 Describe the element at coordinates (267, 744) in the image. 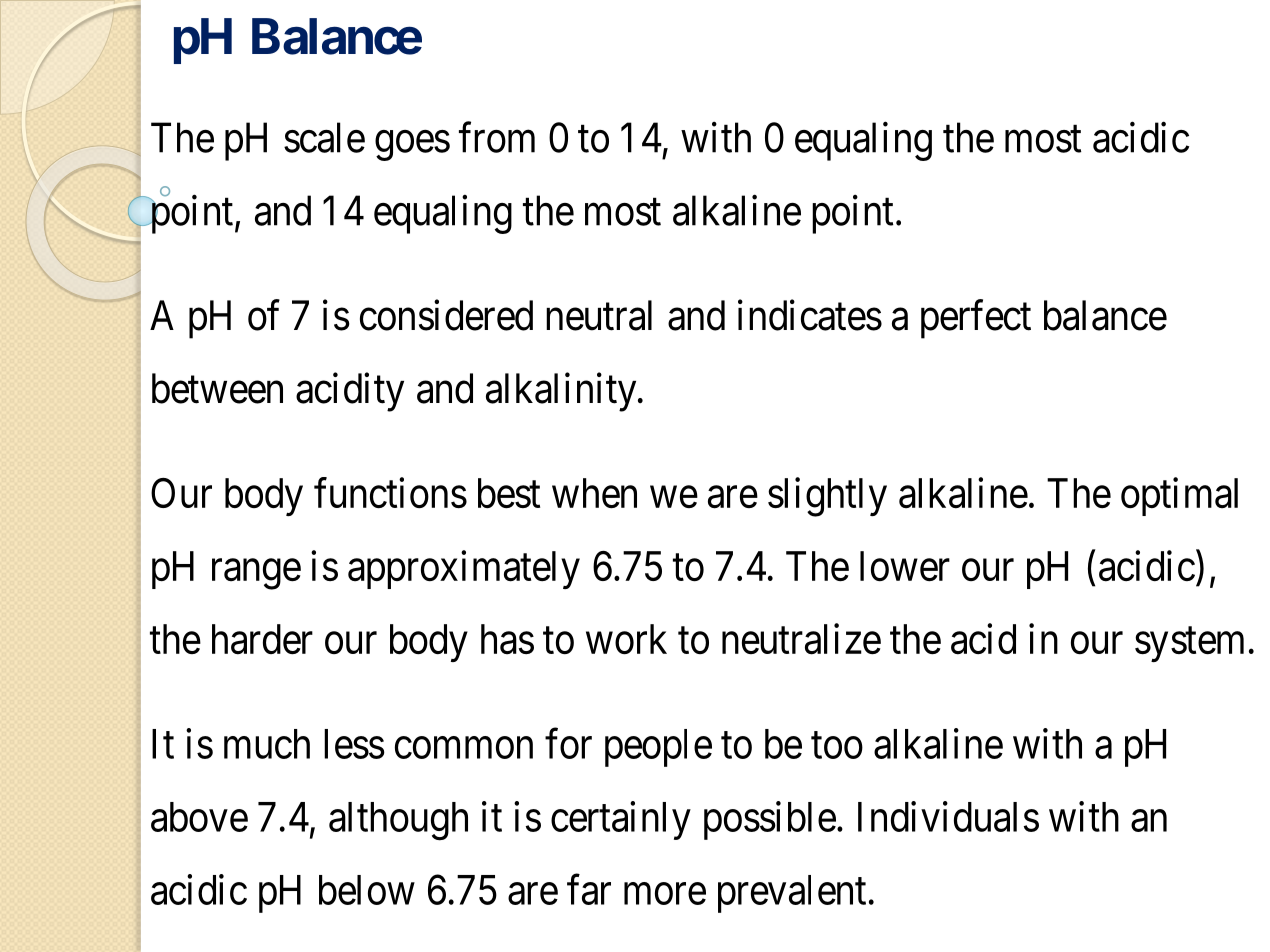

I see `much` at that location.
